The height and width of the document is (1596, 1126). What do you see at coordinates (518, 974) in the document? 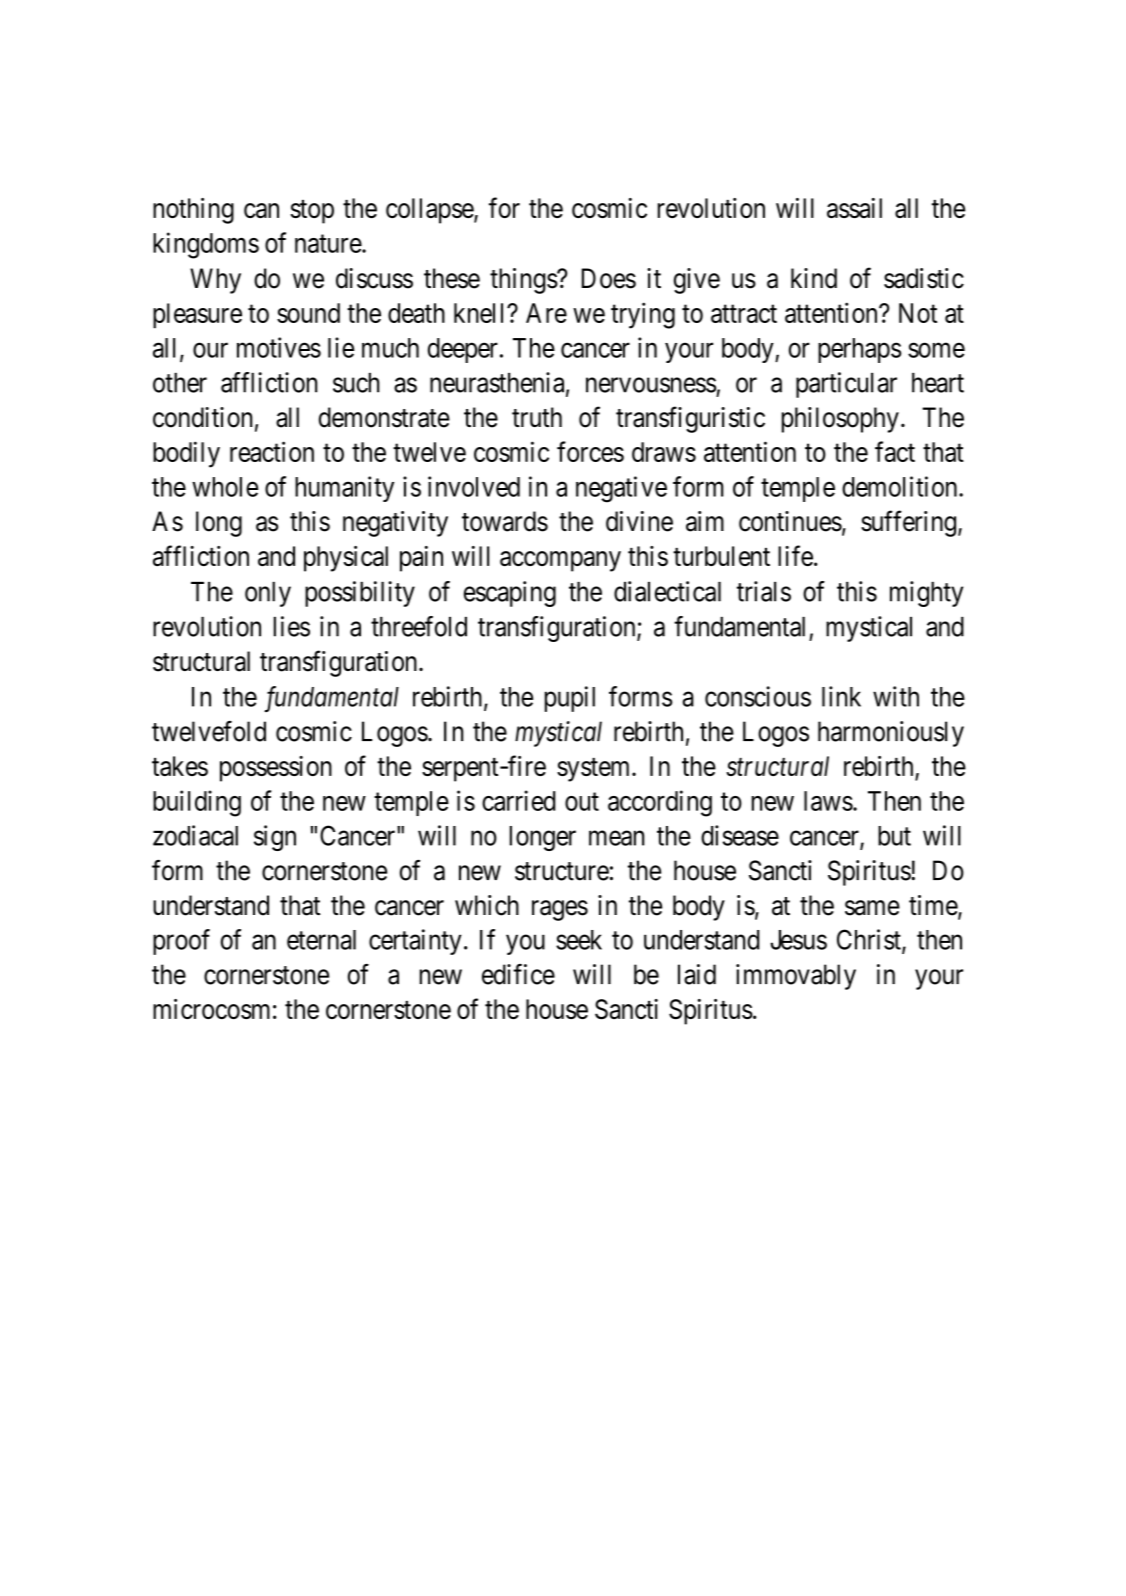
I see `edifice` at bounding box center [518, 974].
